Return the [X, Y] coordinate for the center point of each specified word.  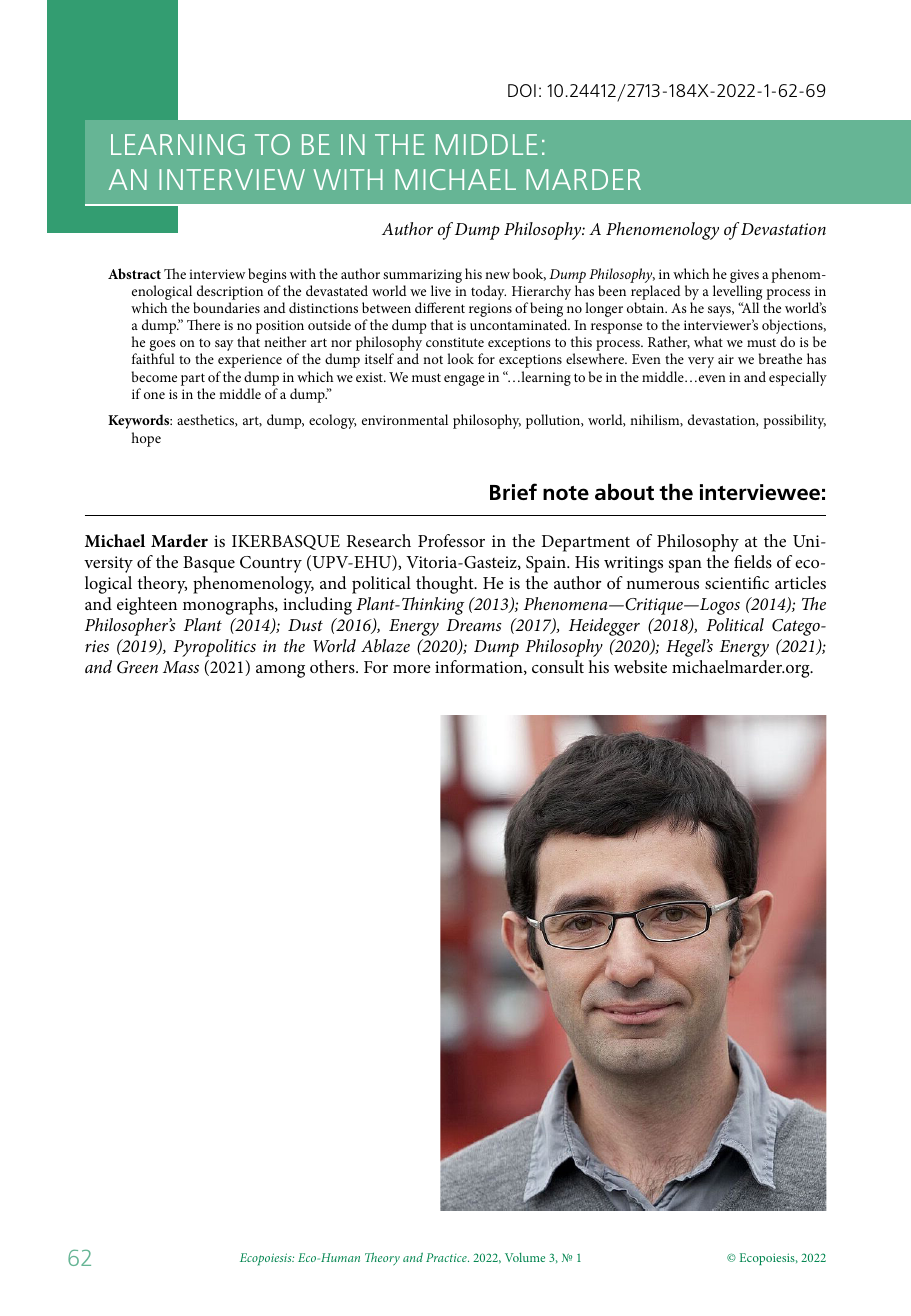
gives [744, 276]
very [701, 362]
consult [558, 666]
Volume [525, 1257]
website [640, 666]
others [333, 666]
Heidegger [604, 627]
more [412, 669]
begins [267, 275]
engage [464, 380]
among [280, 671]
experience [250, 361]
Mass [181, 667]
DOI [522, 90]
